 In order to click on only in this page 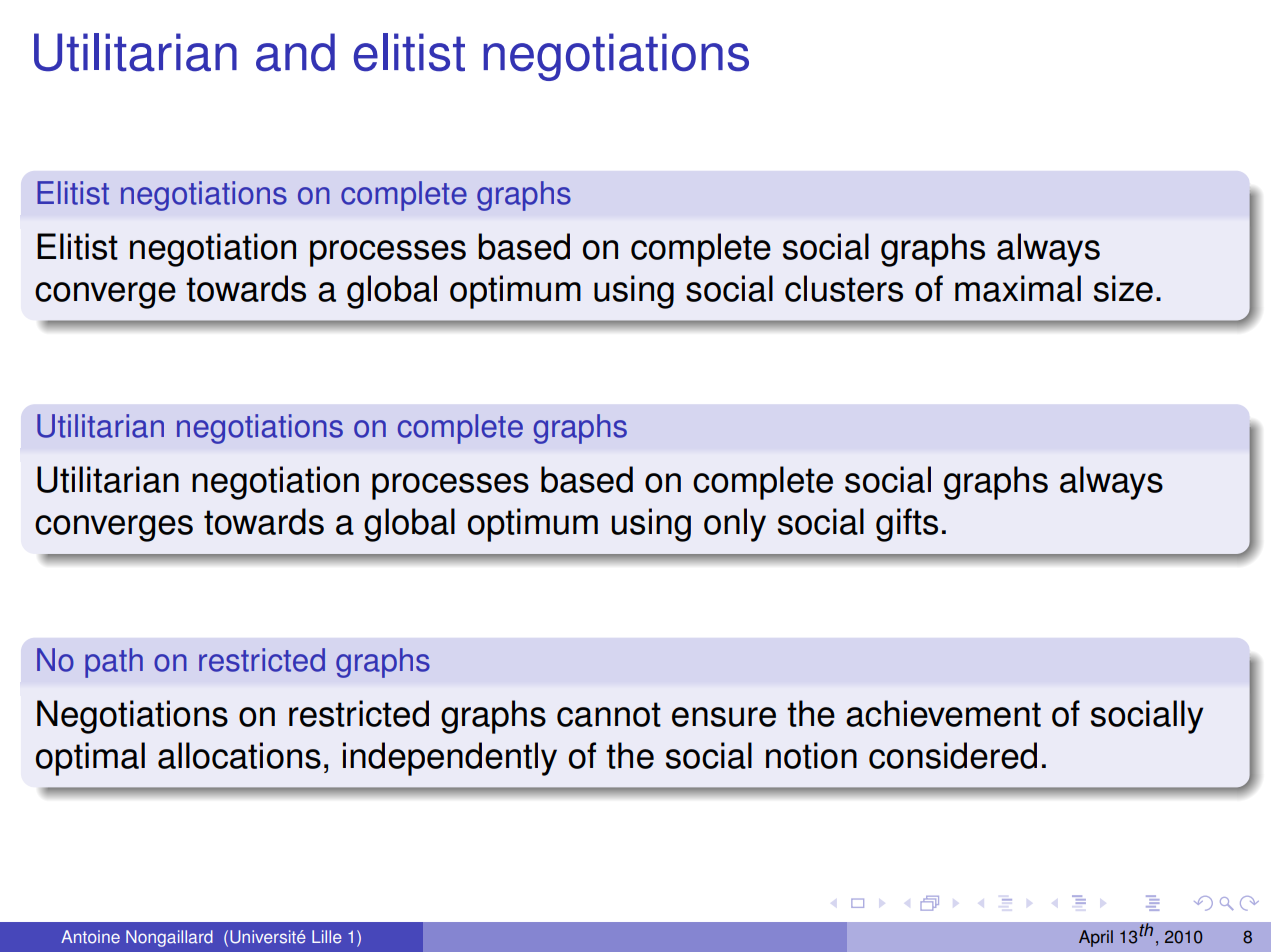, I will do `click(735, 525)`.
